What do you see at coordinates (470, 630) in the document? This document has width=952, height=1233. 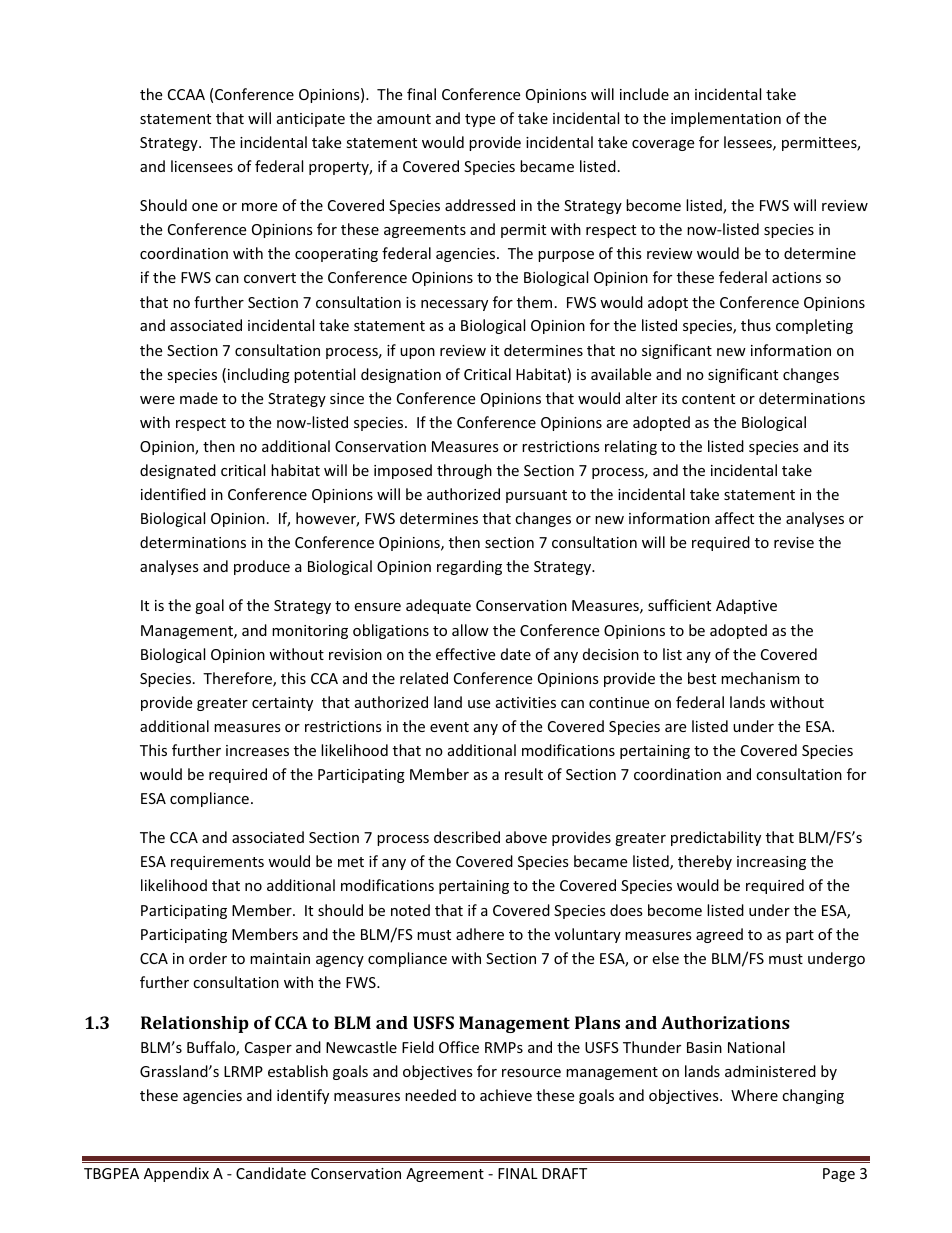 I see `allow` at bounding box center [470, 630].
